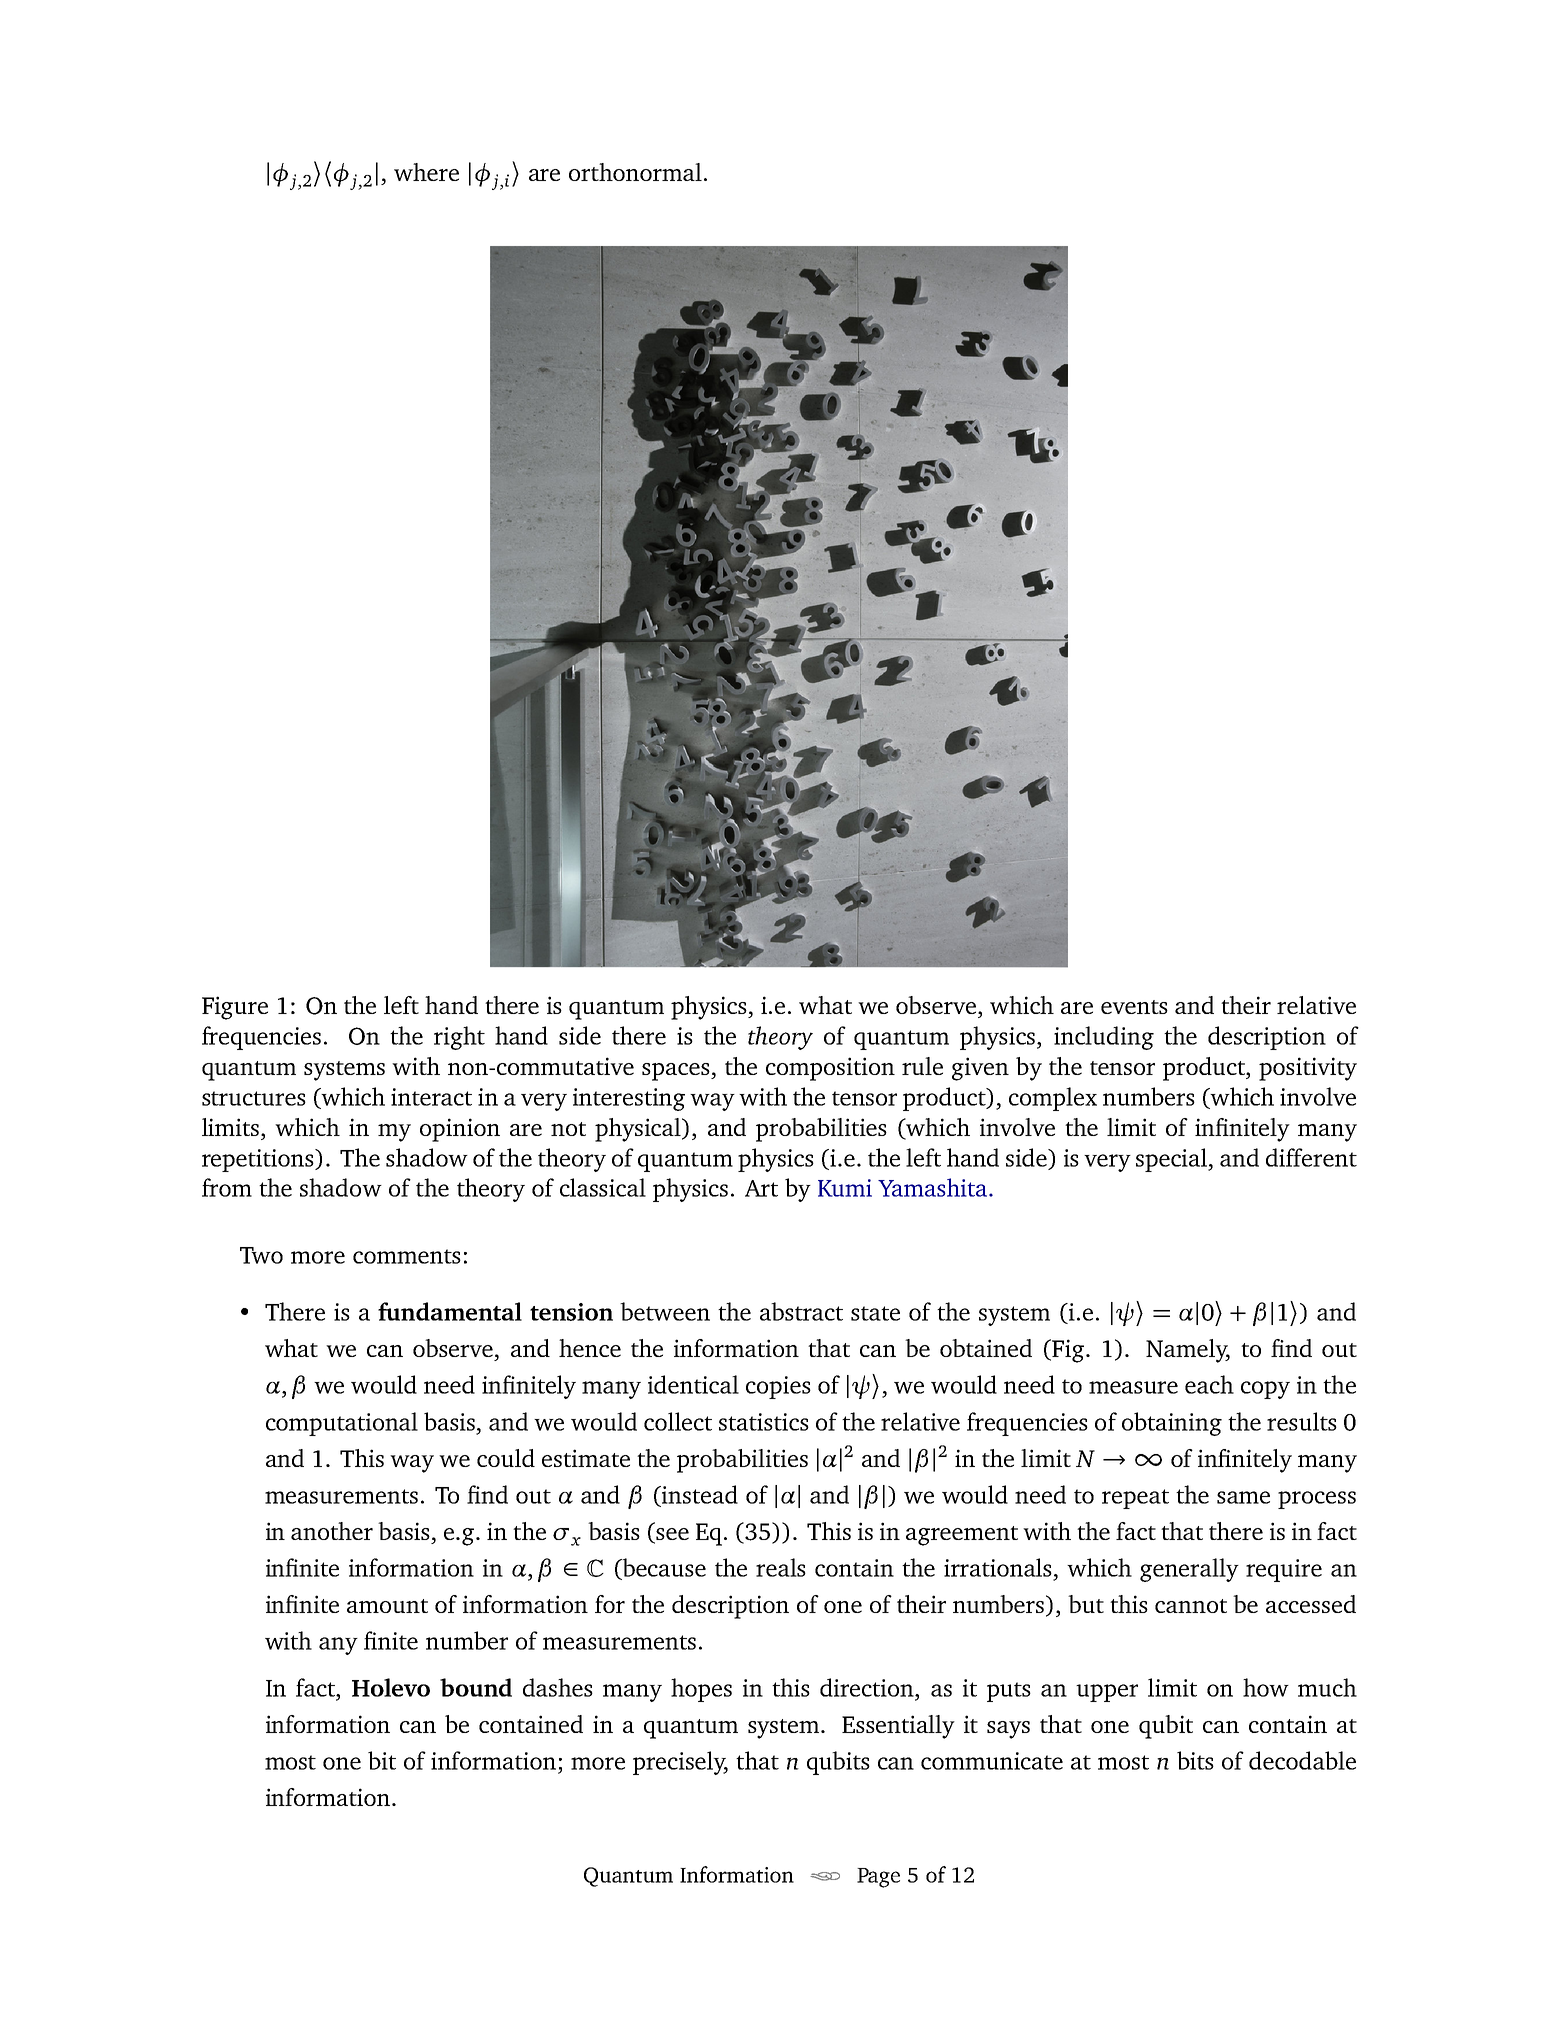 This document has width=1560, height=2019. What do you see at coordinates (1308, 1069) in the document?
I see `positivity` at bounding box center [1308, 1069].
